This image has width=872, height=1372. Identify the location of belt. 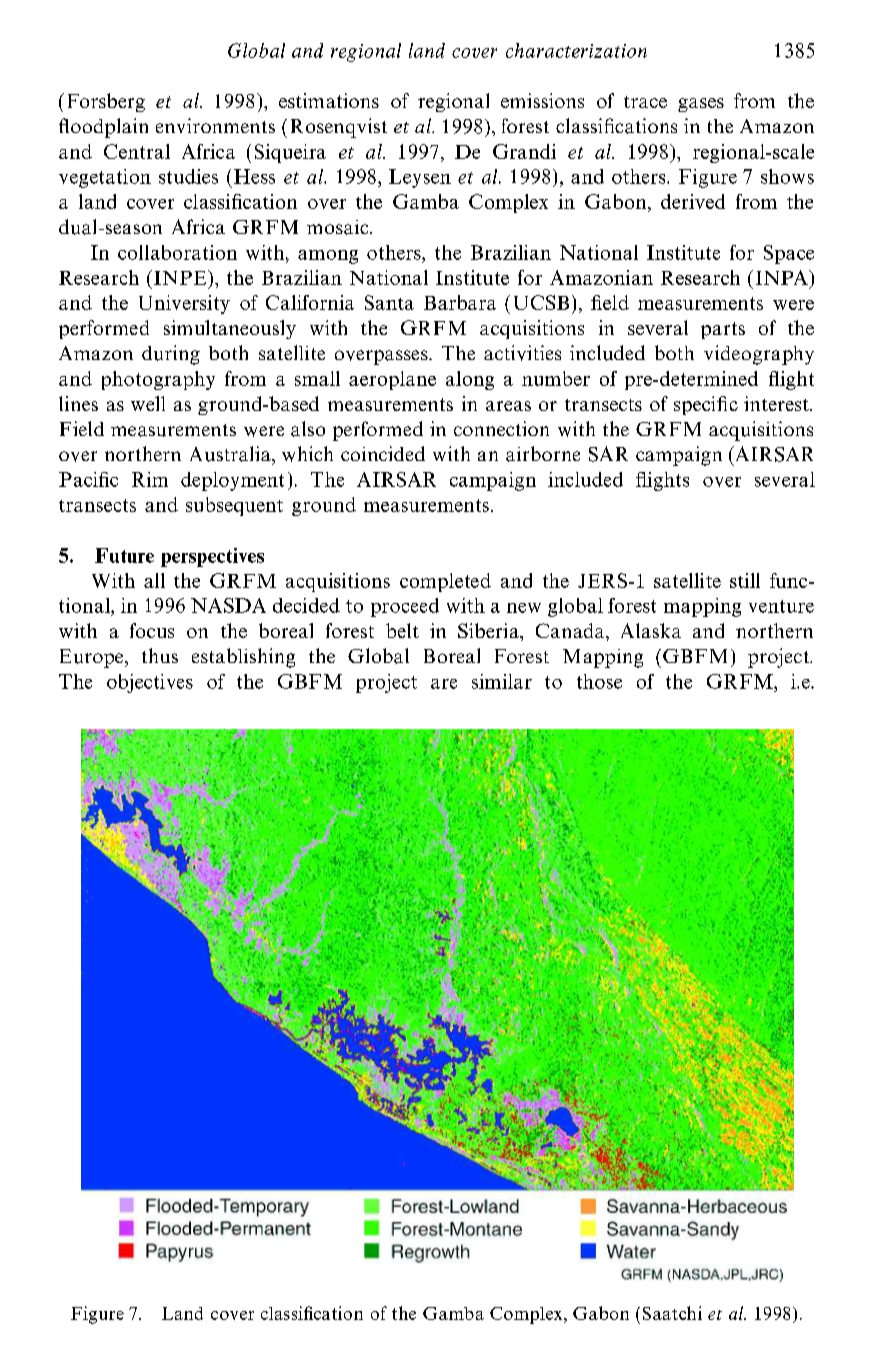
(402, 630).
